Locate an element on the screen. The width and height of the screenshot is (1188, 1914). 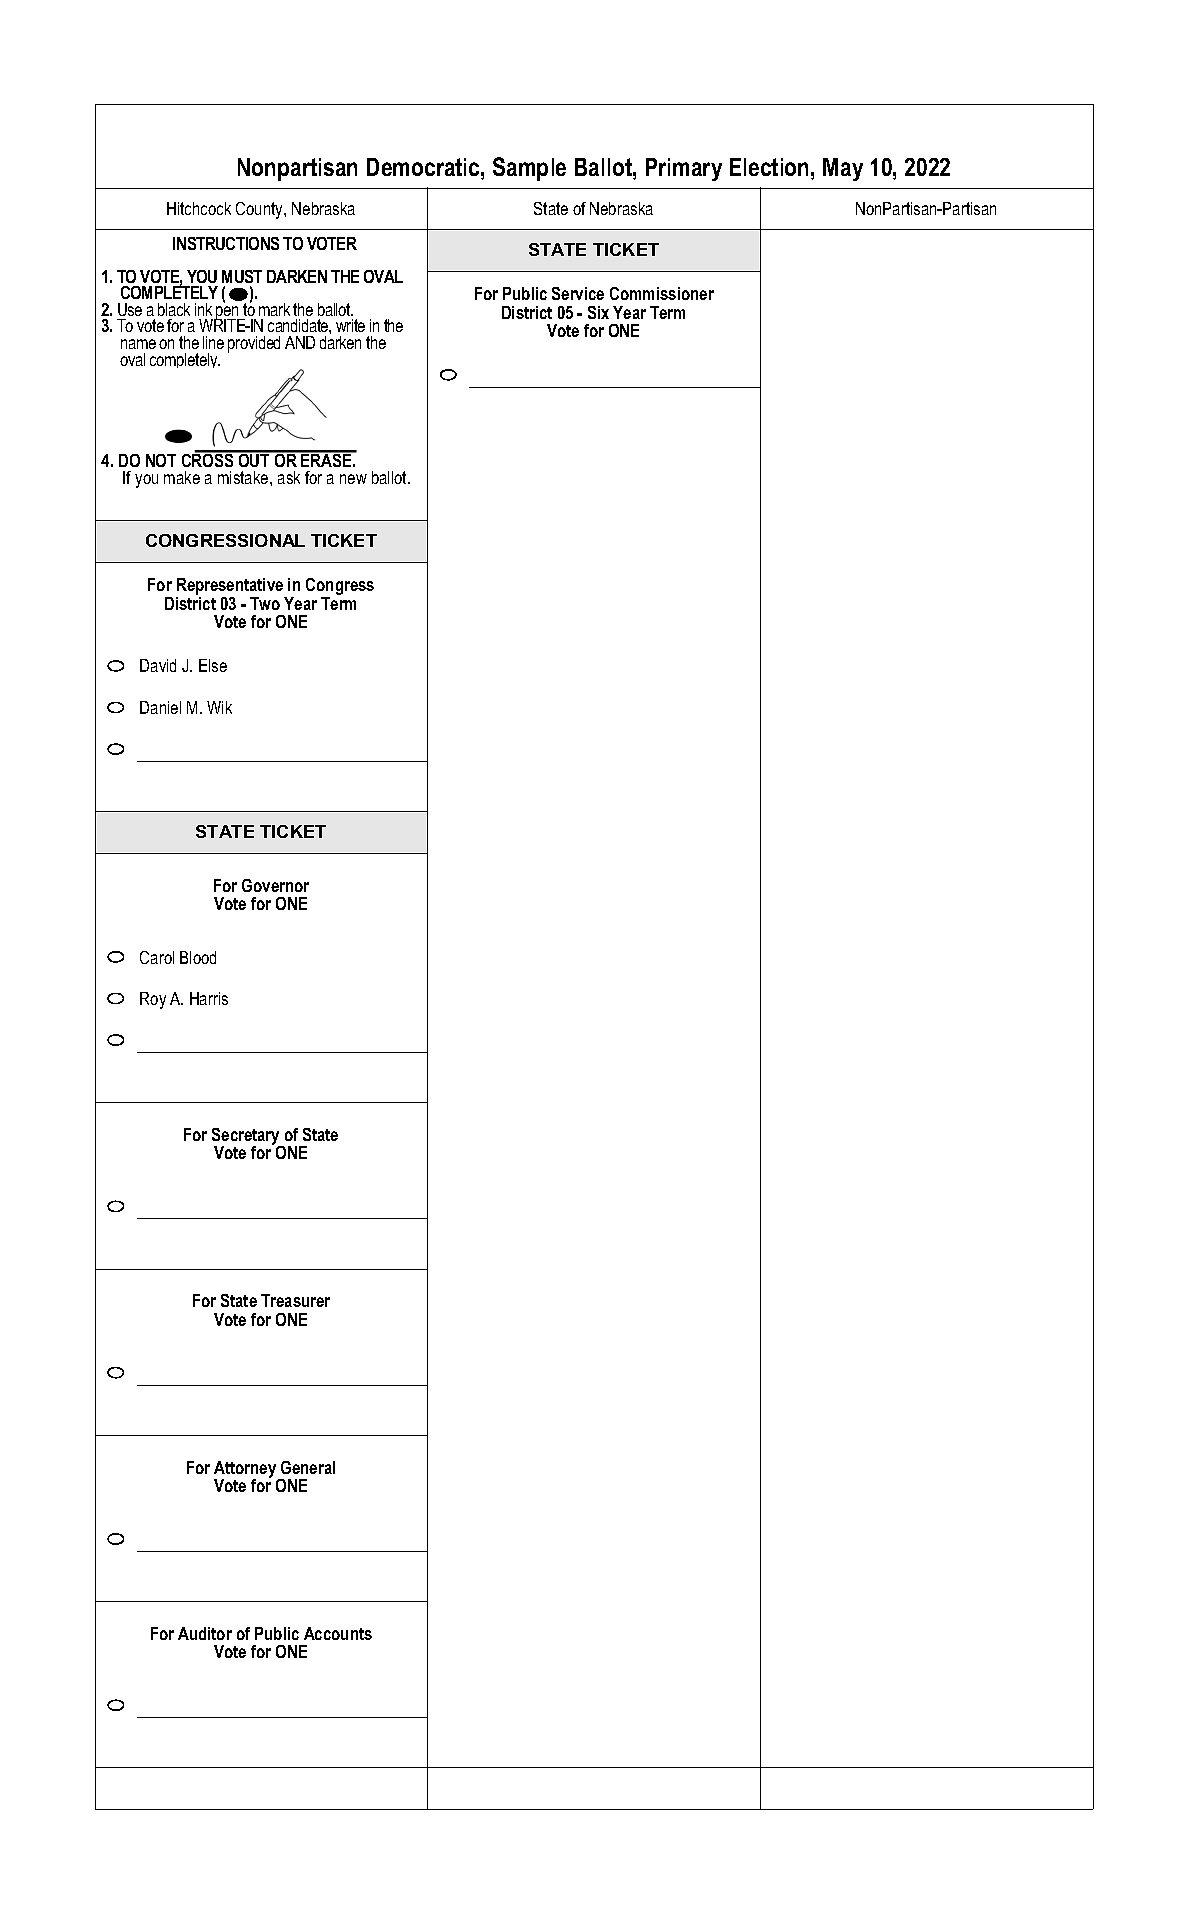
Accounts is located at coordinates (338, 1633).
